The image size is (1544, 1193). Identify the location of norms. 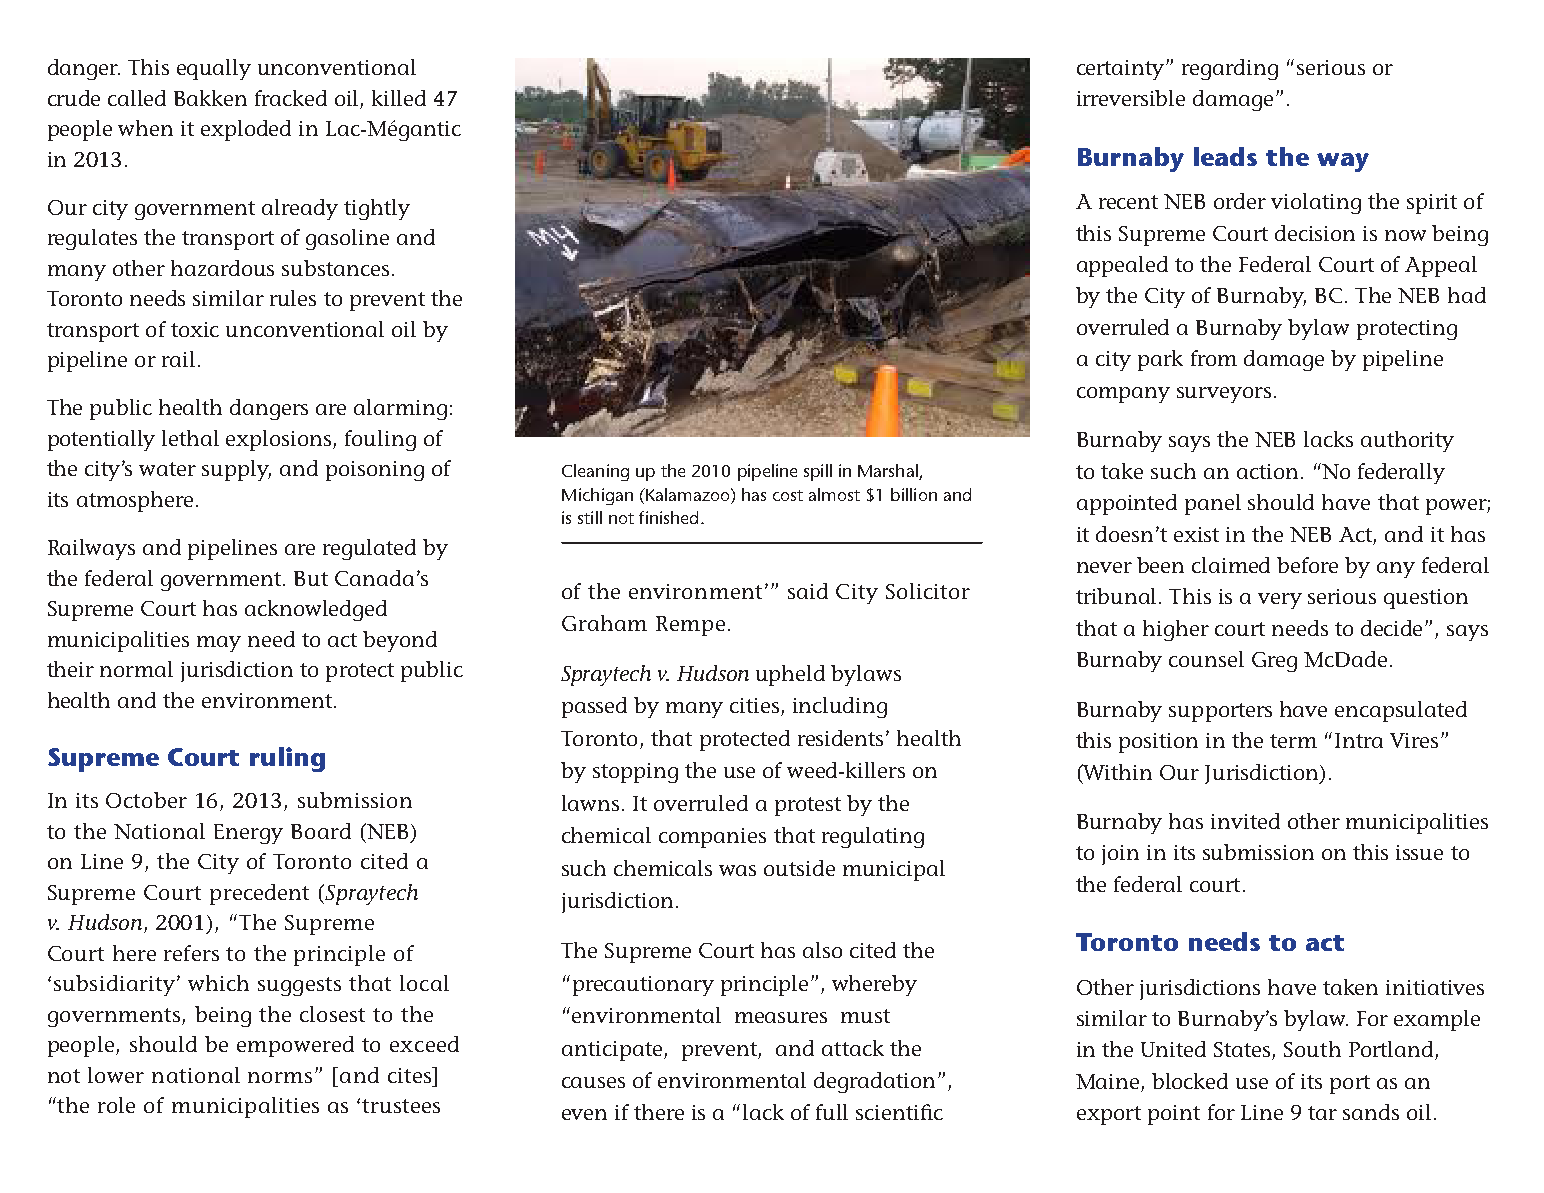
(282, 1077).
